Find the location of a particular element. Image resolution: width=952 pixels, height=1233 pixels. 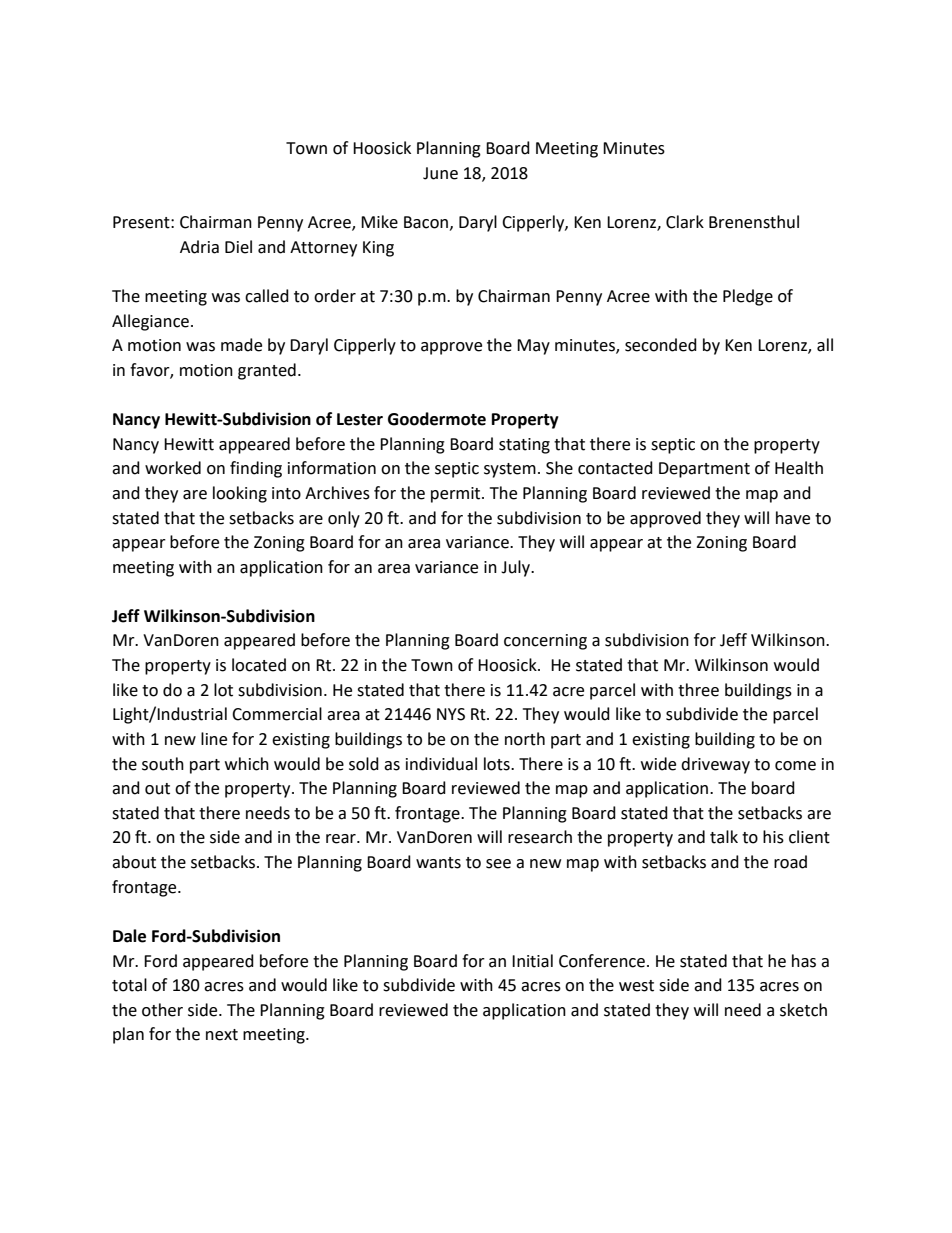

Clark is located at coordinates (685, 222).
